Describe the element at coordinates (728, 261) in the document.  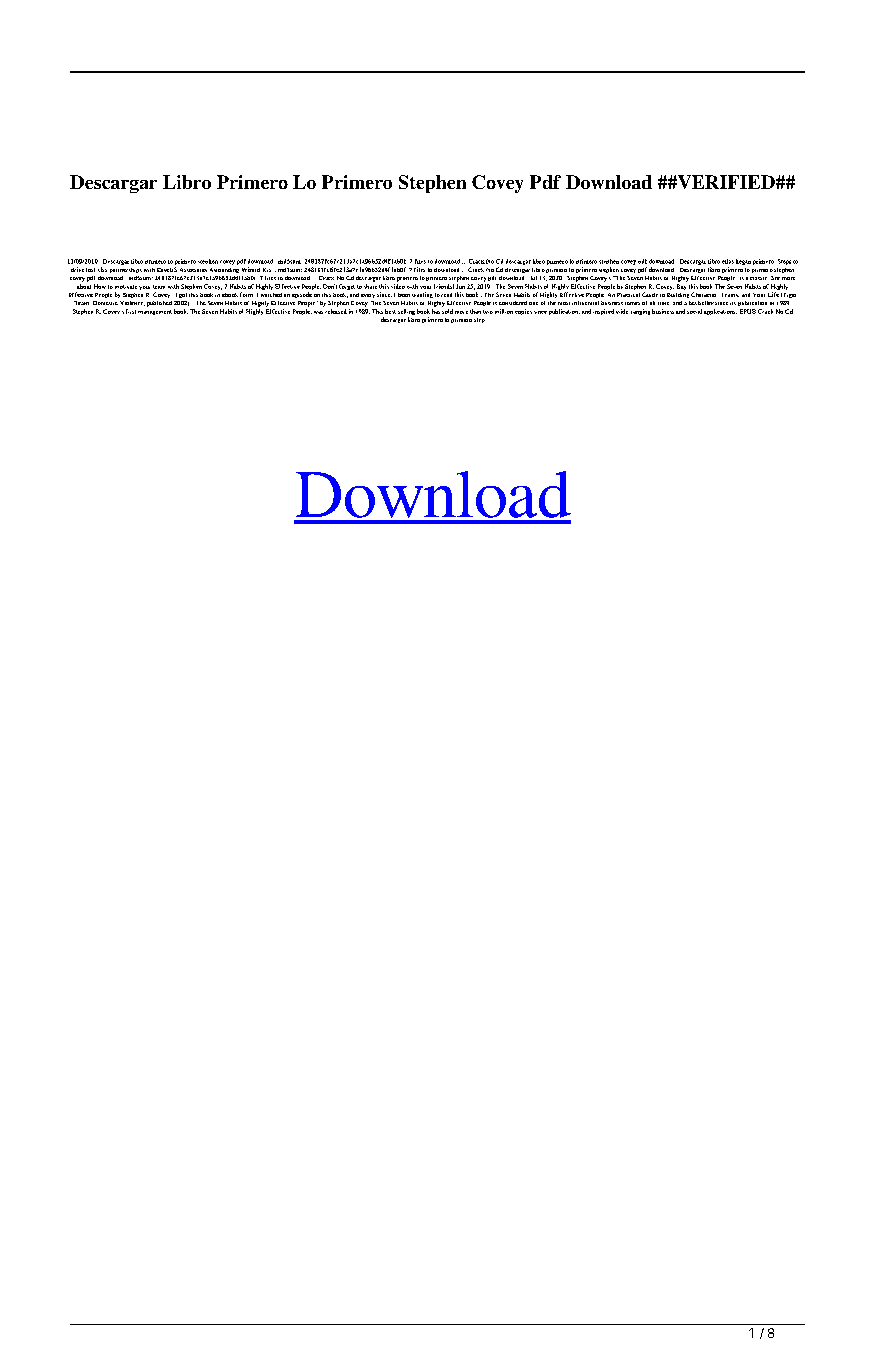
I see `ellas` at that location.
